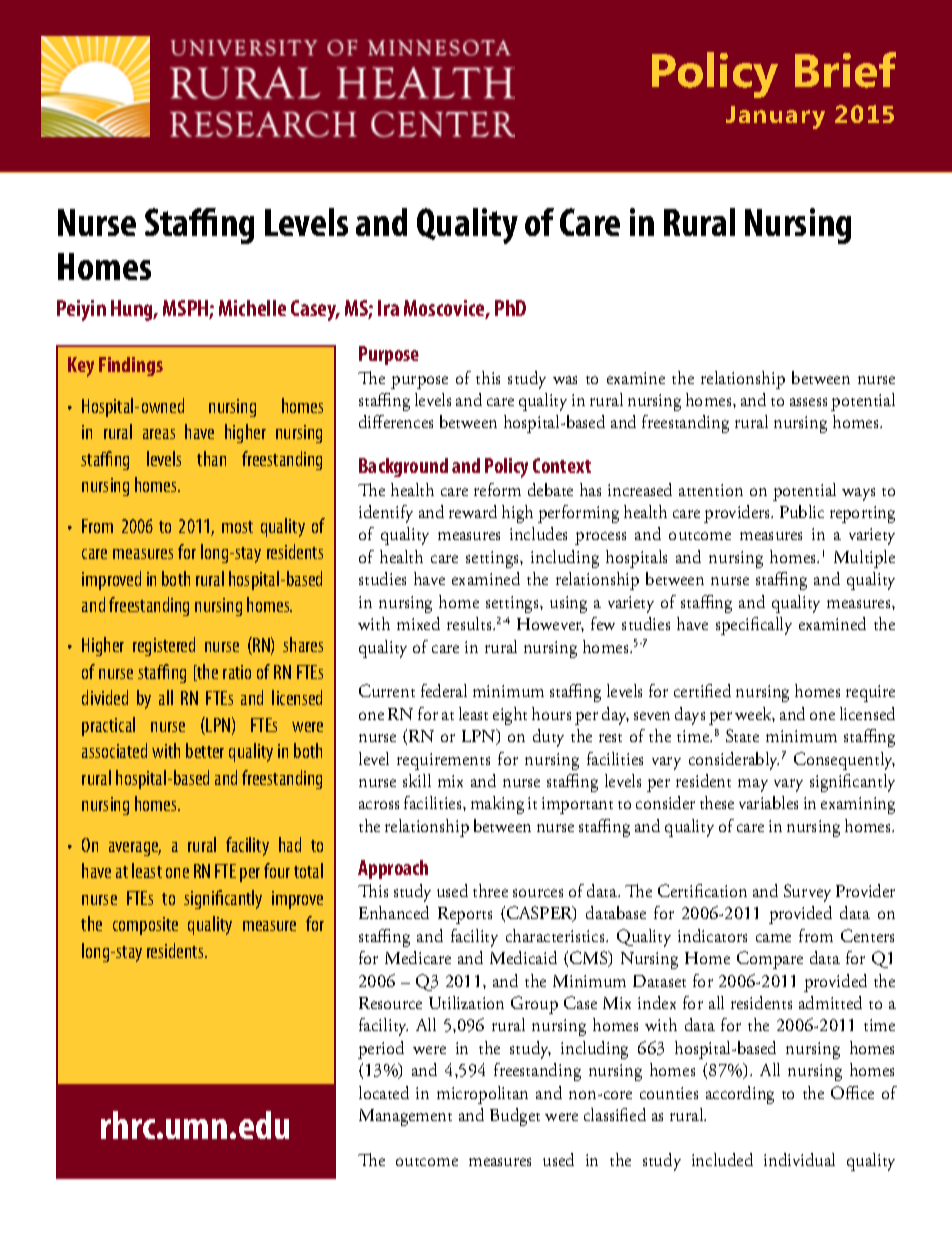 This screenshot has width=952, height=1233. Describe the element at coordinates (164, 646) in the screenshot. I see `registered` at that location.
